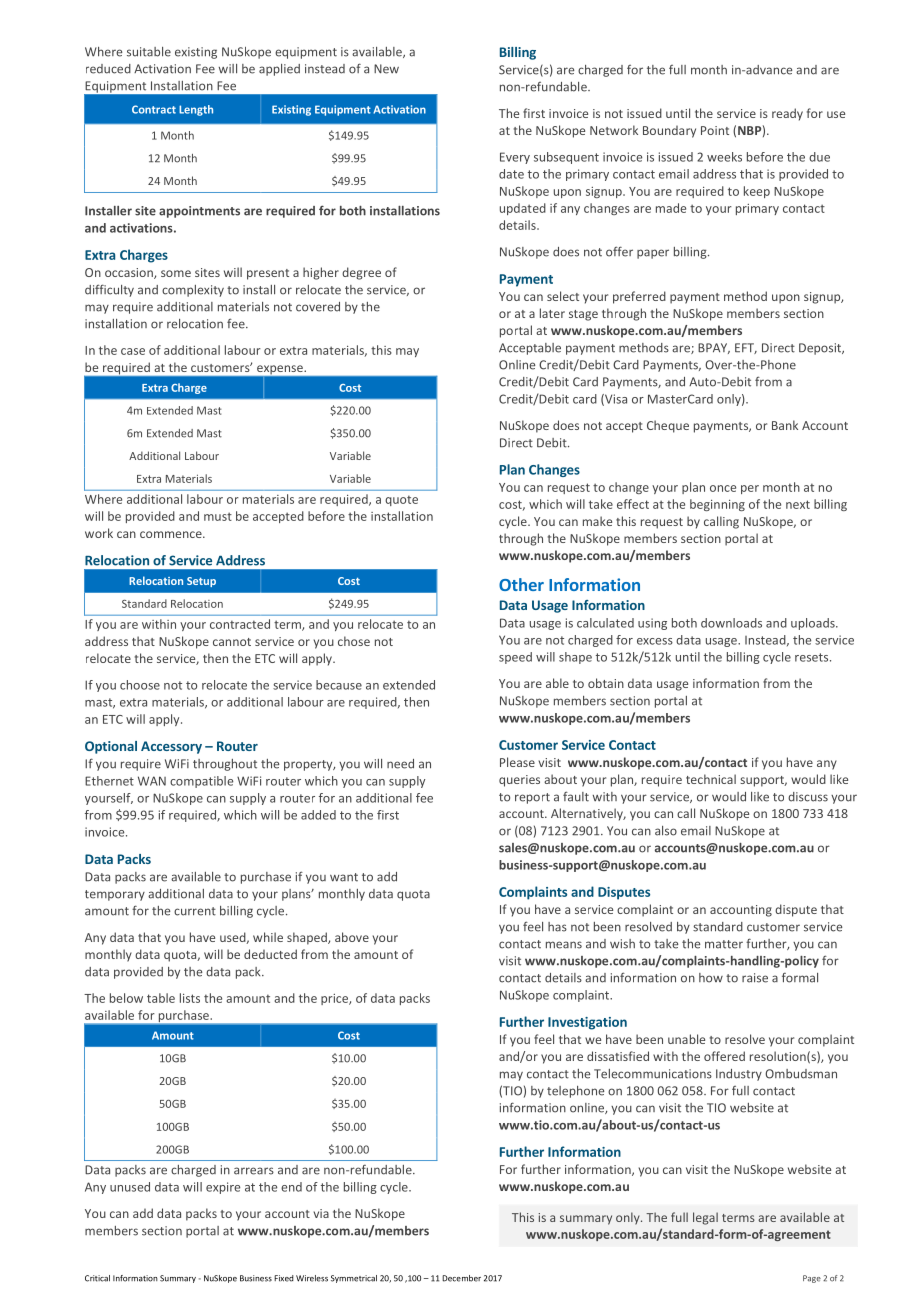 The width and height of the document is (924, 1309). What do you see at coordinates (515, 158) in the document?
I see `Every` at bounding box center [515, 158].
